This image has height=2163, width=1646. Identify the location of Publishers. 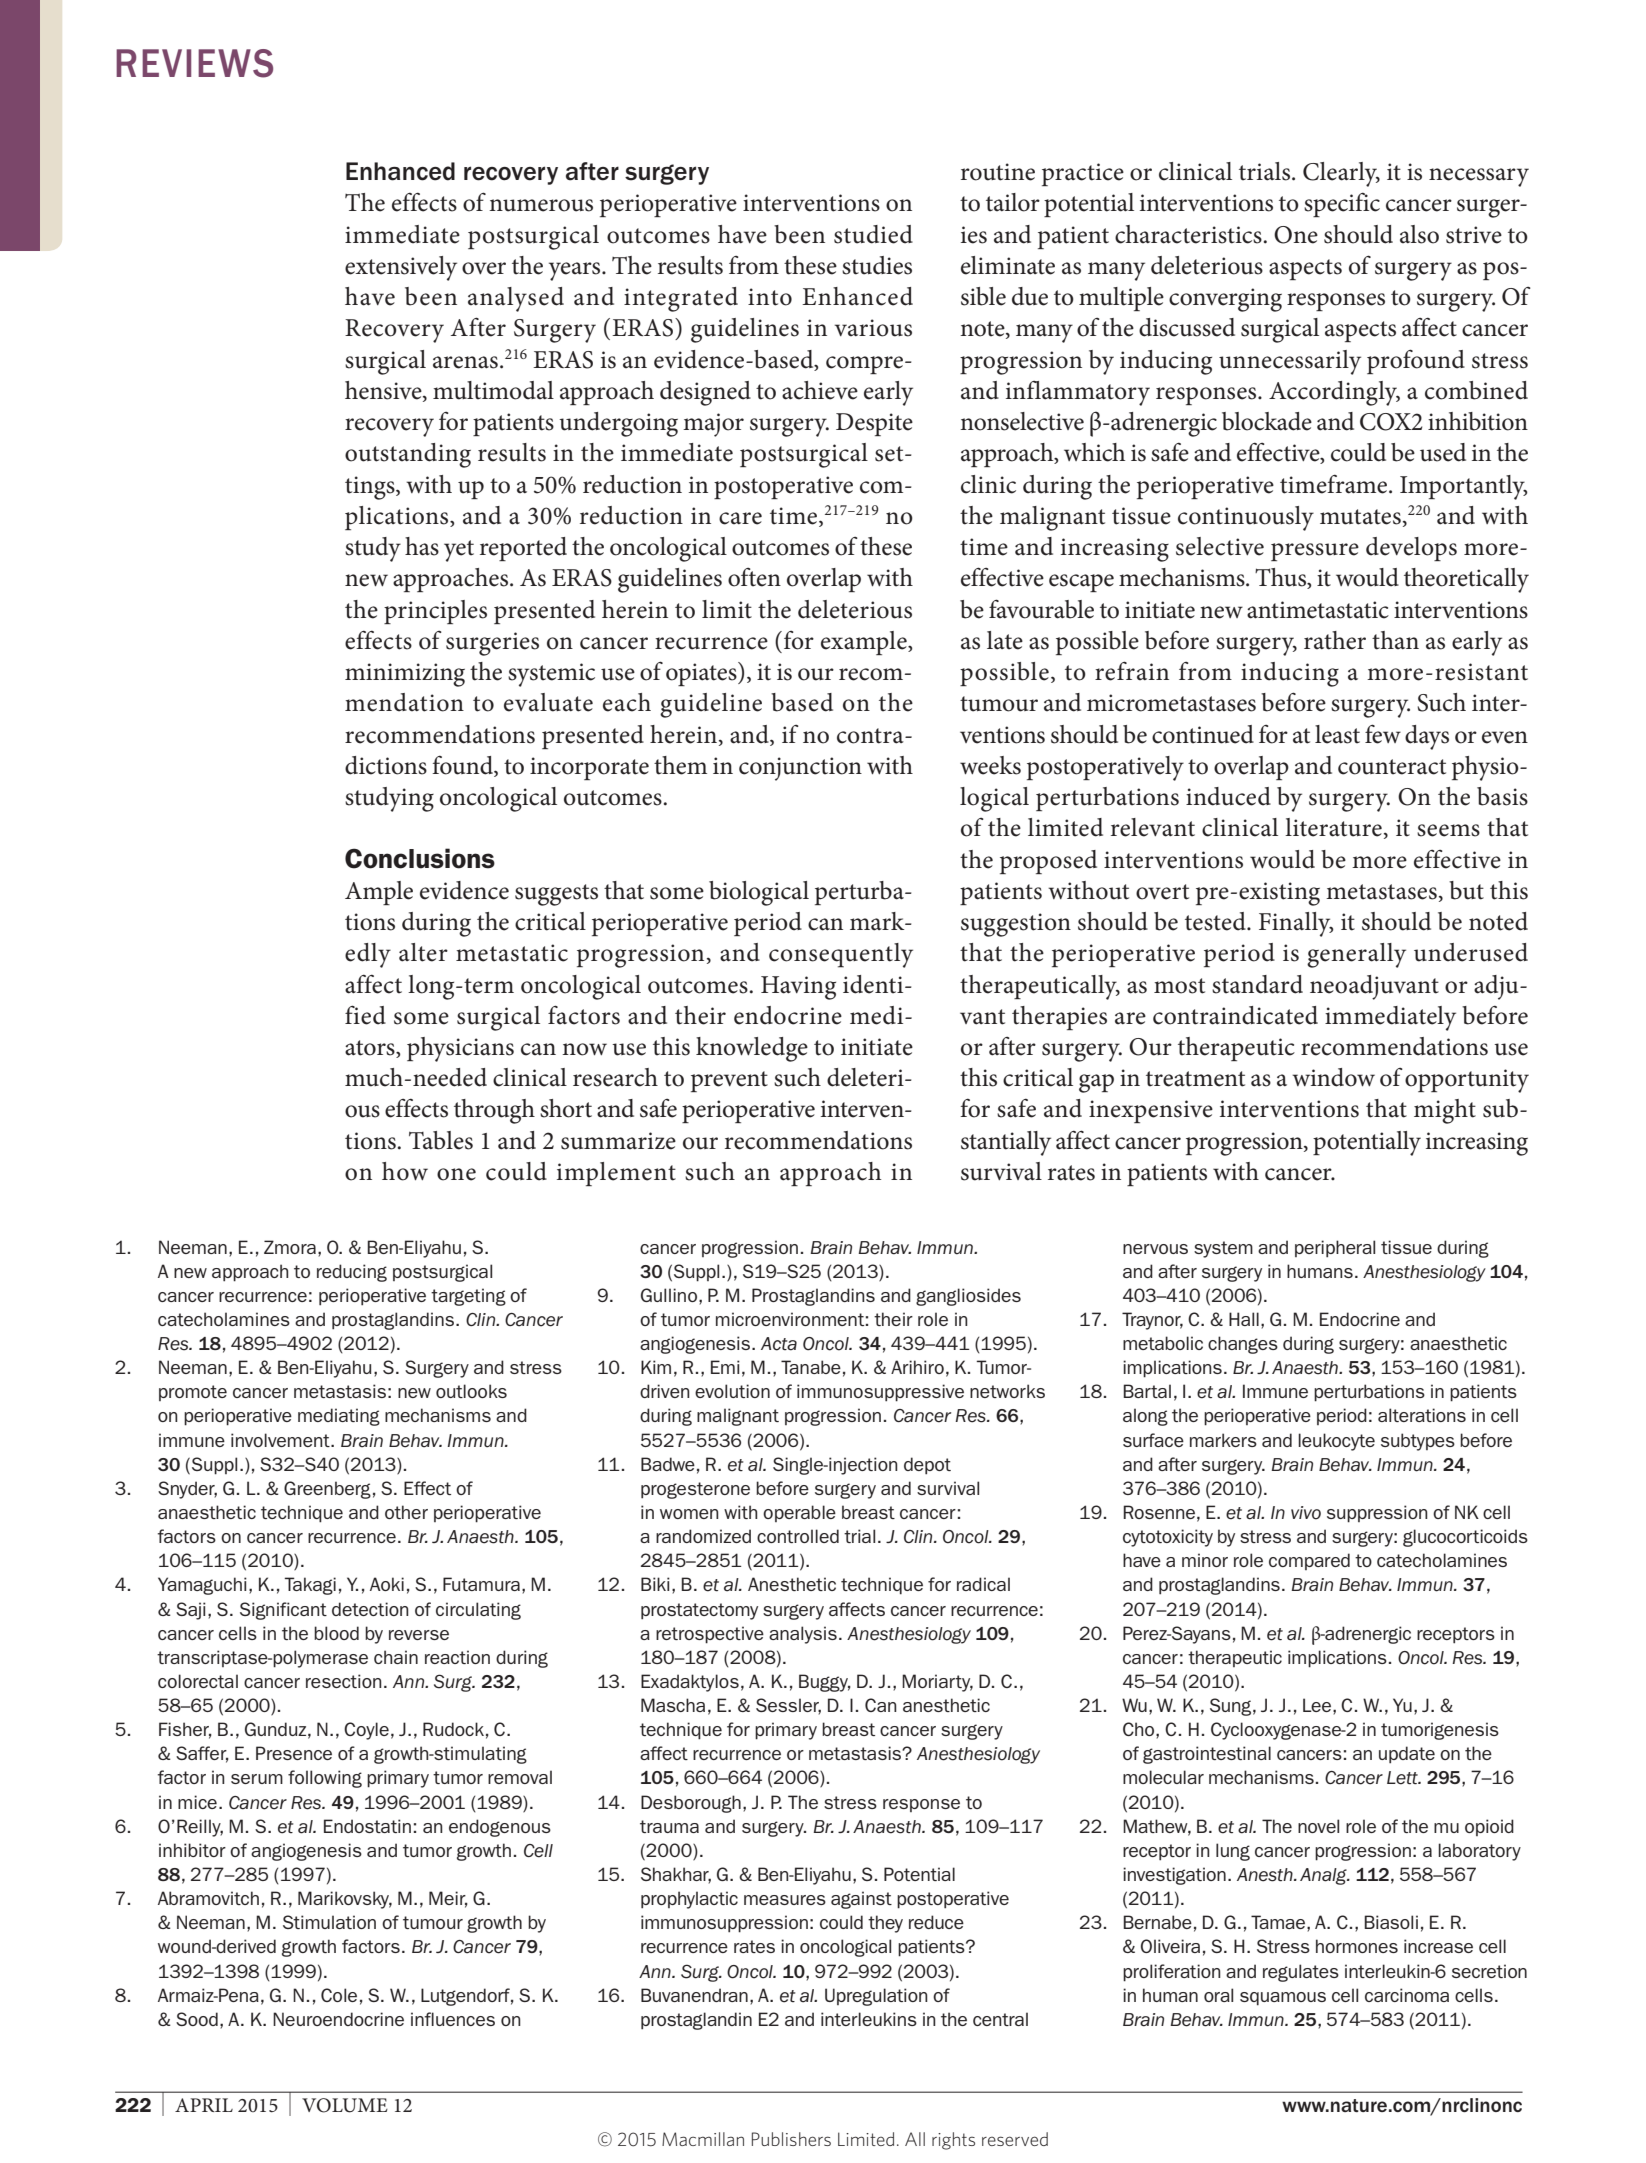
(791, 2139).
